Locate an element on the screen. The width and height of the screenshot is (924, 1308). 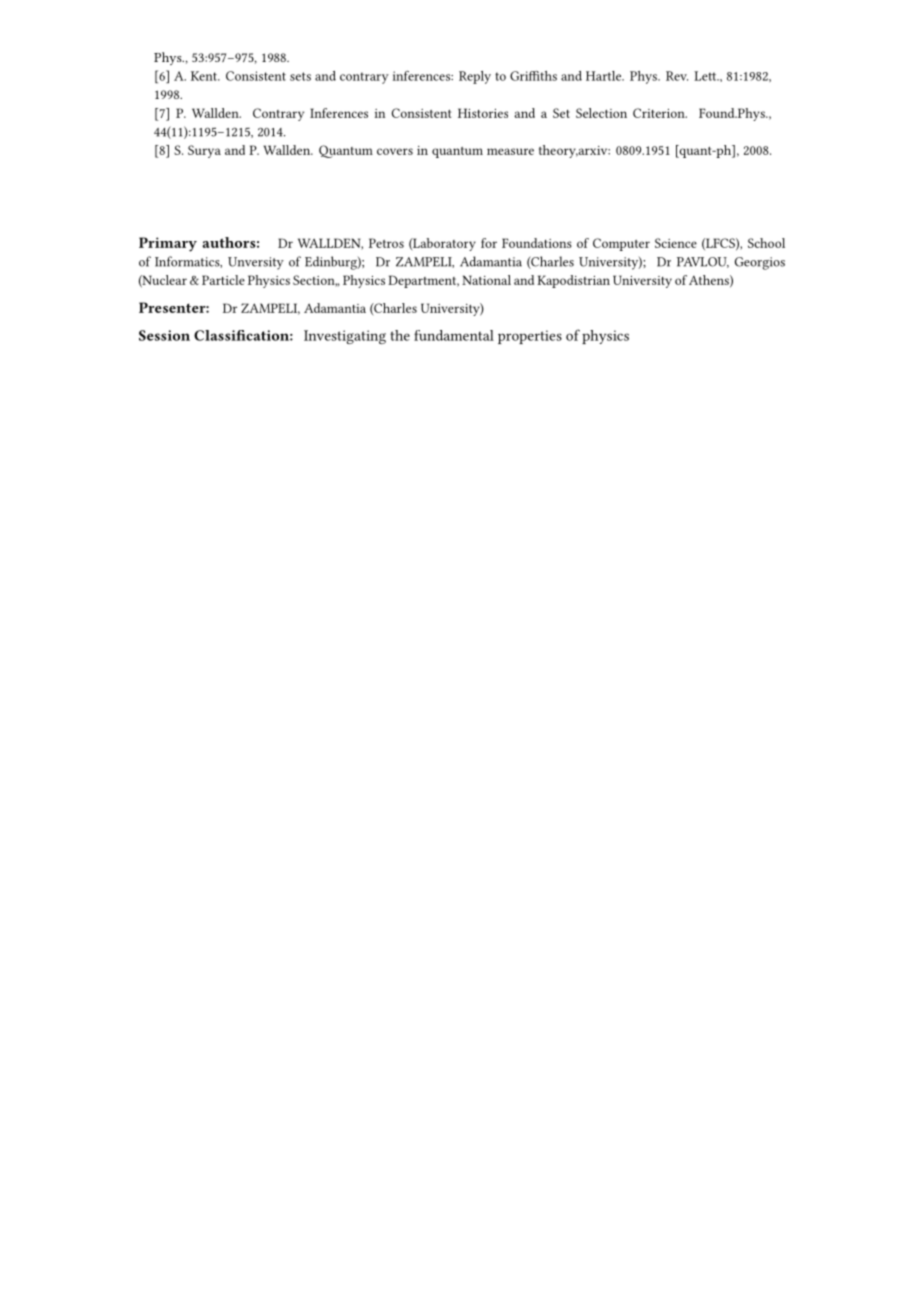
measure is located at coordinates (510, 151).
